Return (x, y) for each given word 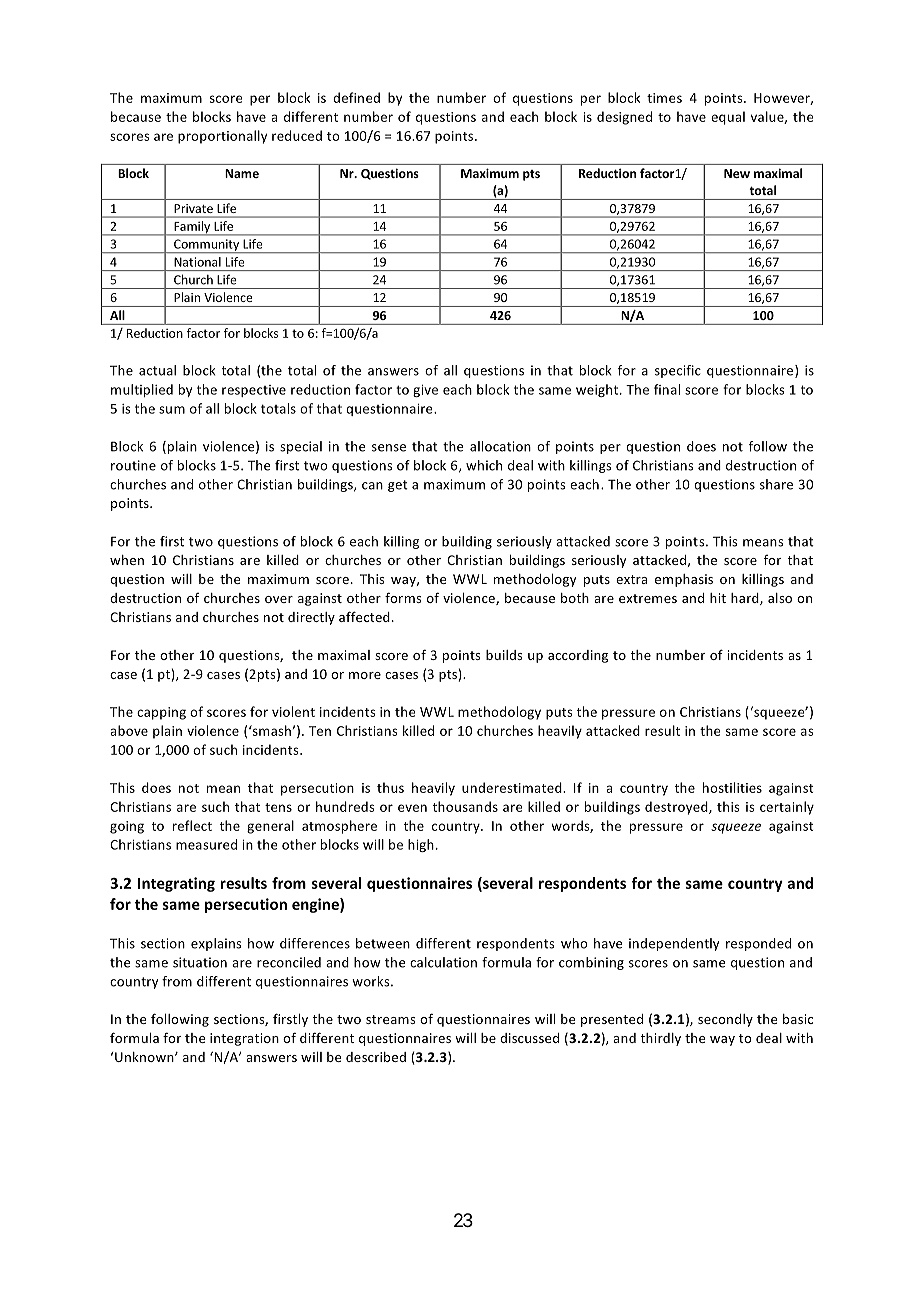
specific (678, 371)
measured (206, 844)
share (776, 484)
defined (356, 97)
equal (728, 118)
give (425, 391)
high (421, 845)
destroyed (677, 808)
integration (244, 1039)
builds (504, 655)
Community (207, 246)
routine (133, 465)
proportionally (222, 137)
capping (161, 713)
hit (718, 598)
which (484, 465)
